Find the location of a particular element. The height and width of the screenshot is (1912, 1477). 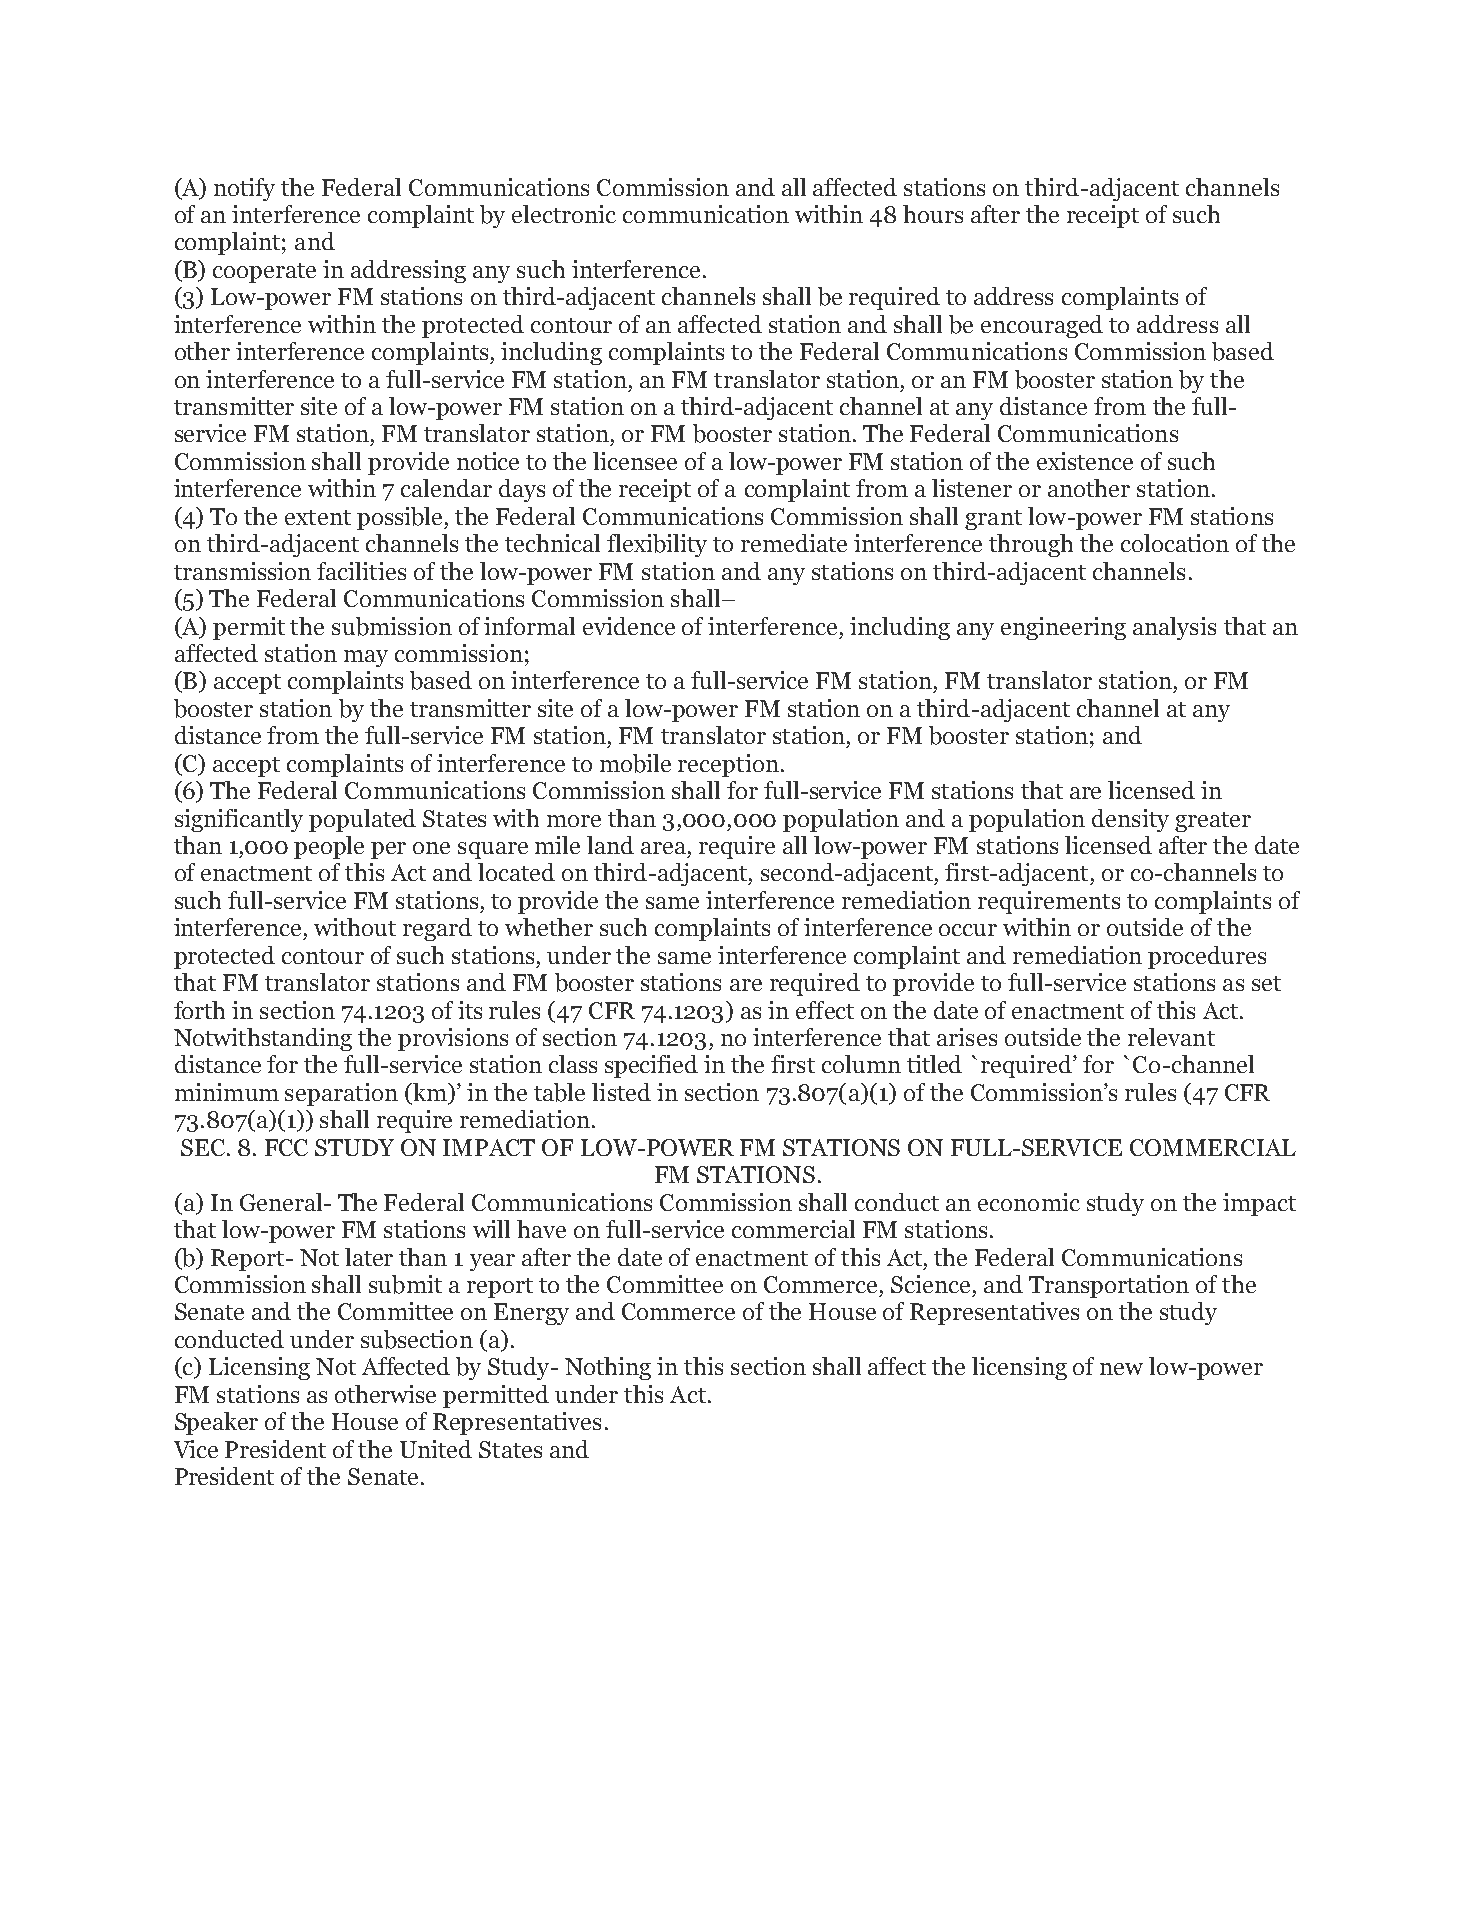

electronic is located at coordinates (564, 214).
